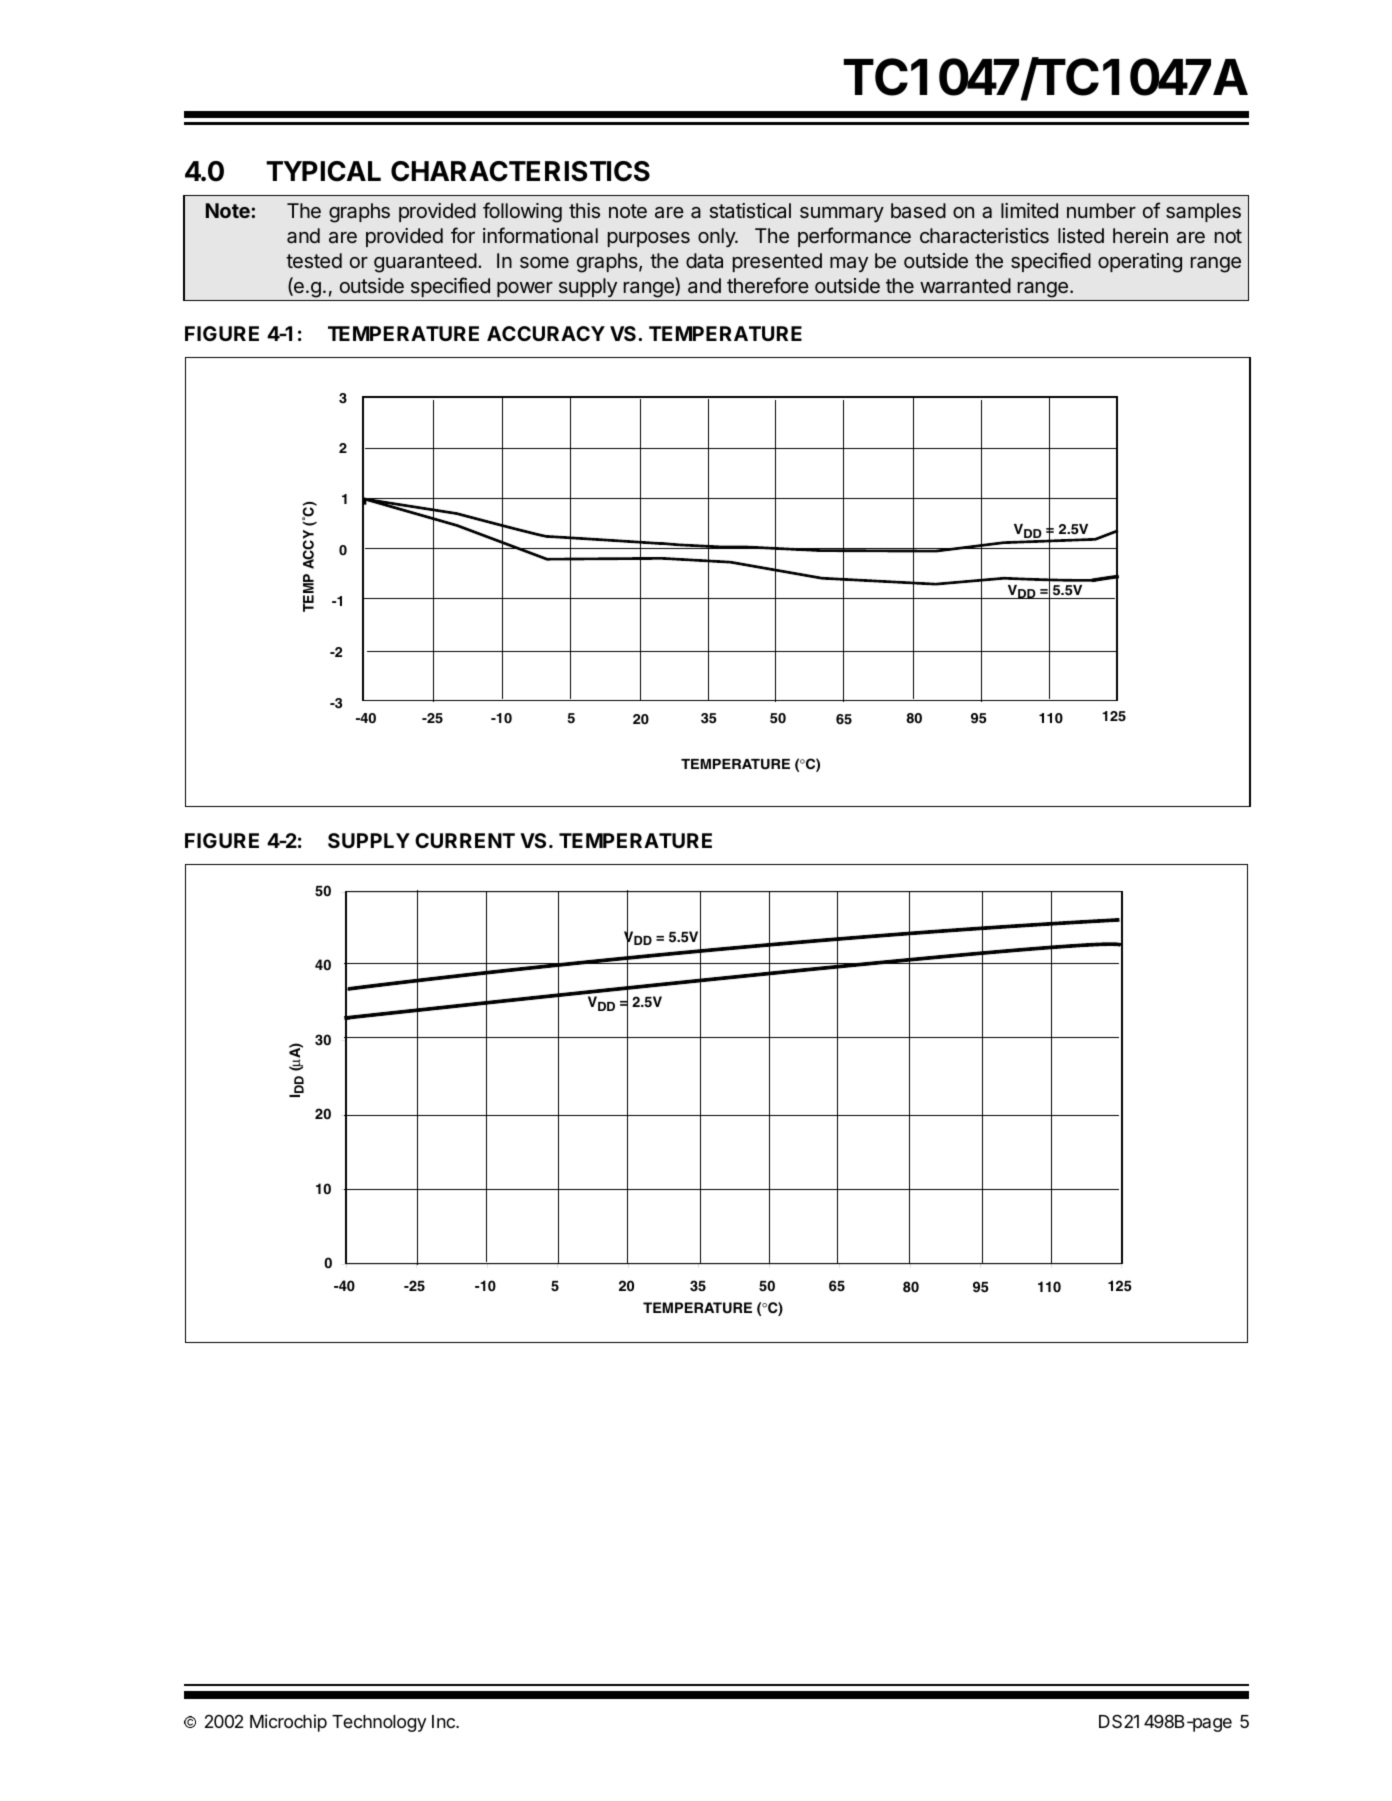 This image has height=1801, width=1392. What do you see at coordinates (379, 1723) in the image?
I see `Technology` at bounding box center [379, 1723].
